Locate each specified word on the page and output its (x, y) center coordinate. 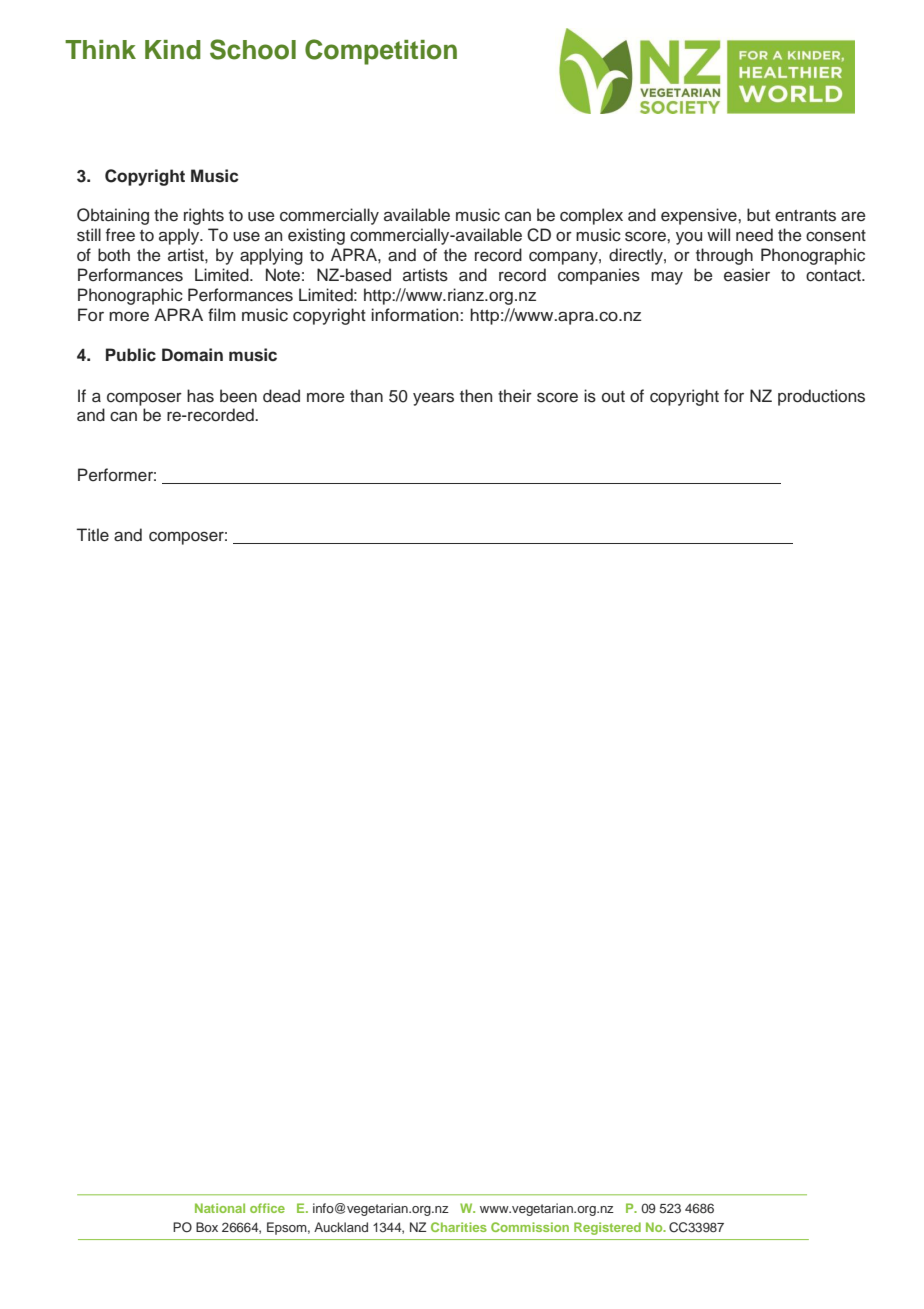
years (433, 399)
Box (207, 1227)
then (476, 396)
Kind (173, 50)
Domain (192, 355)
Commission (530, 1227)
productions (821, 397)
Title (93, 535)
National (220, 1208)
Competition (381, 52)
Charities (459, 1227)
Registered (607, 1228)
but (758, 215)
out (613, 397)
